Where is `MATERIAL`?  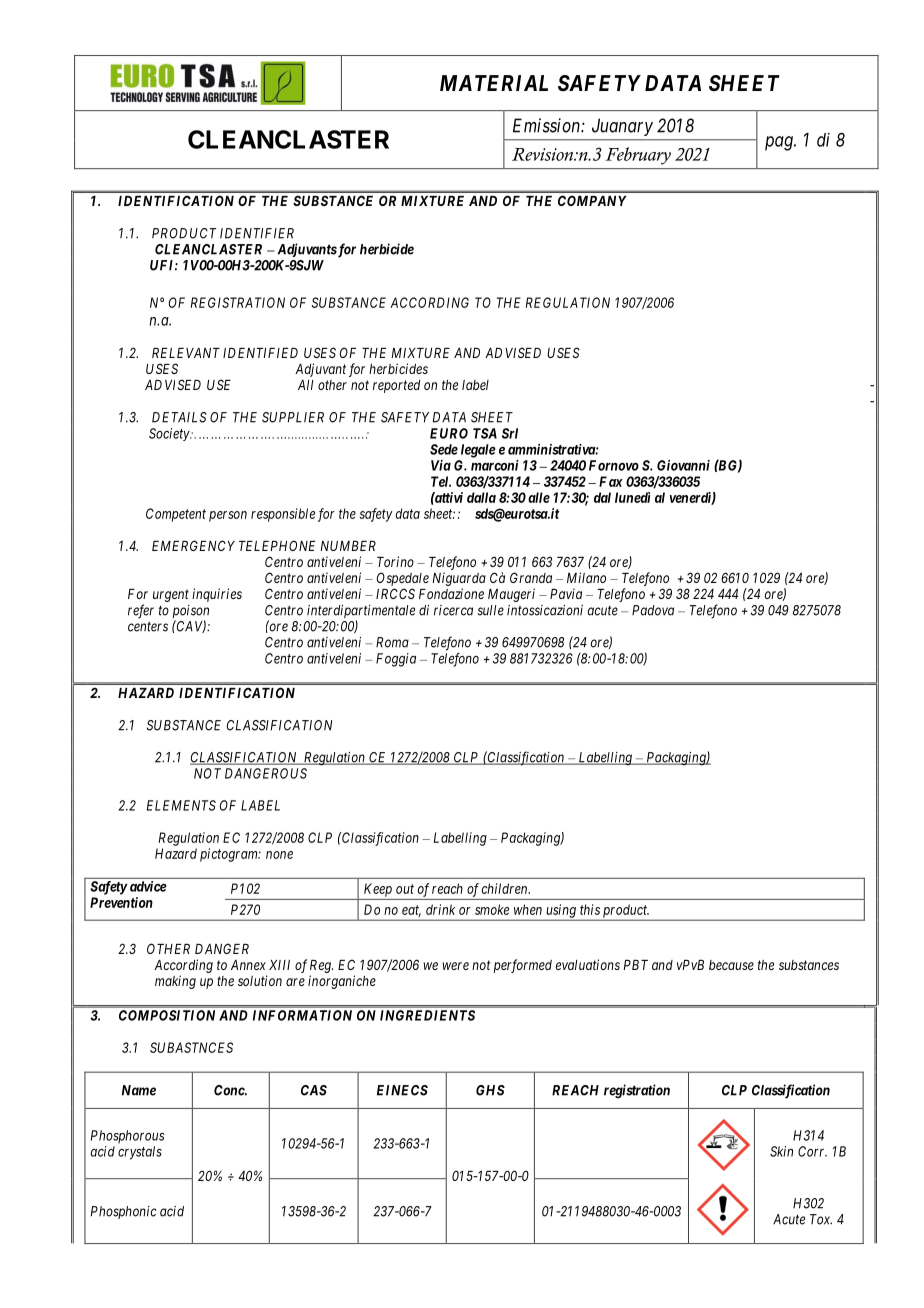 MATERIAL is located at coordinates (494, 83).
